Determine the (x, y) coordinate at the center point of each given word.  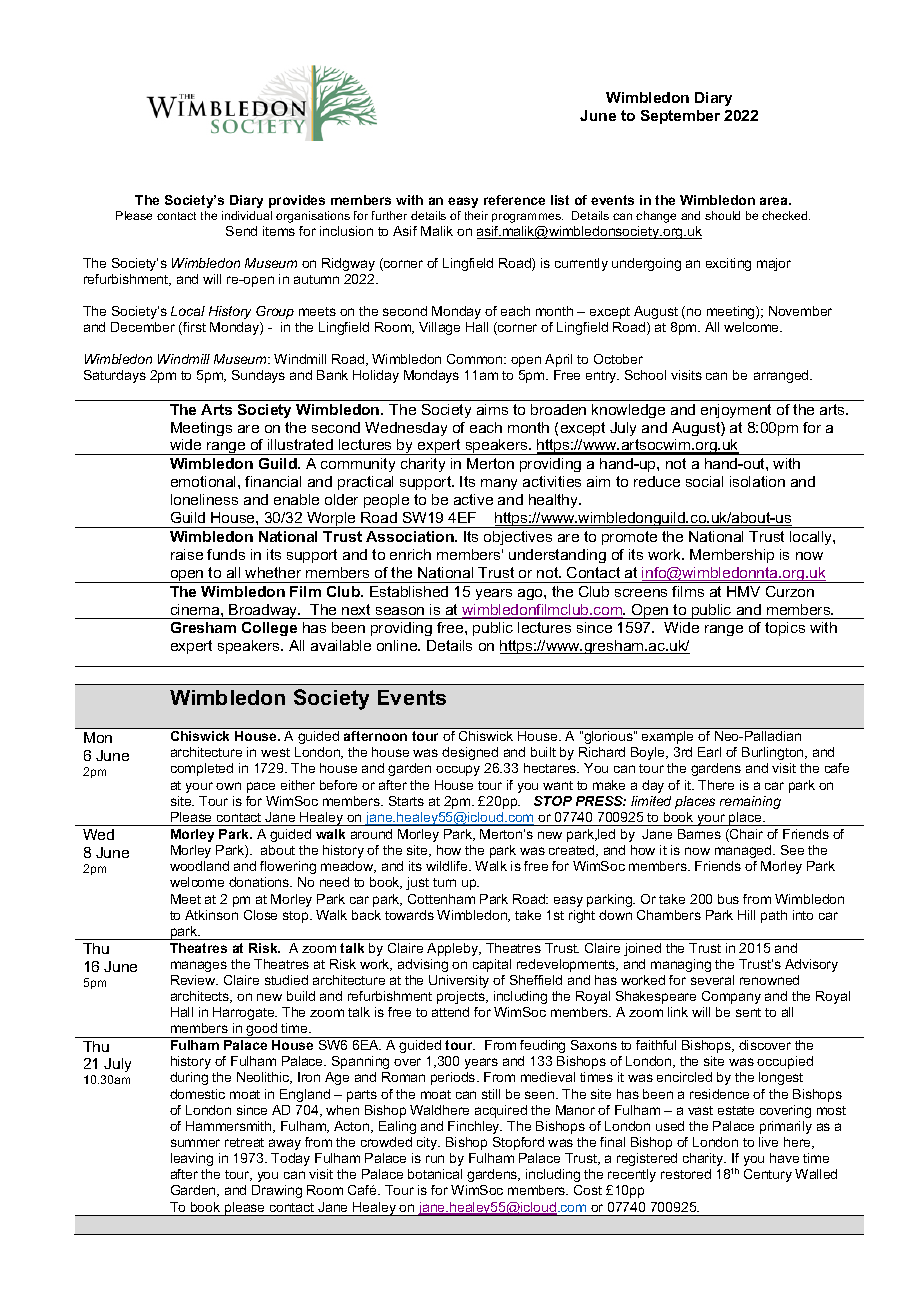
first (193, 328)
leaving (192, 1159)
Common (476, 359)
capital (492, 965)
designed (470, 753)
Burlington (774, 753)
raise (187, 554)
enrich (410, 554)
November (800, 311)
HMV (743, 591)
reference (514, 200)
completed (202, 769)
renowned (769, 980)
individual (247, 215)
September (680, 117)
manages (199, 966)
